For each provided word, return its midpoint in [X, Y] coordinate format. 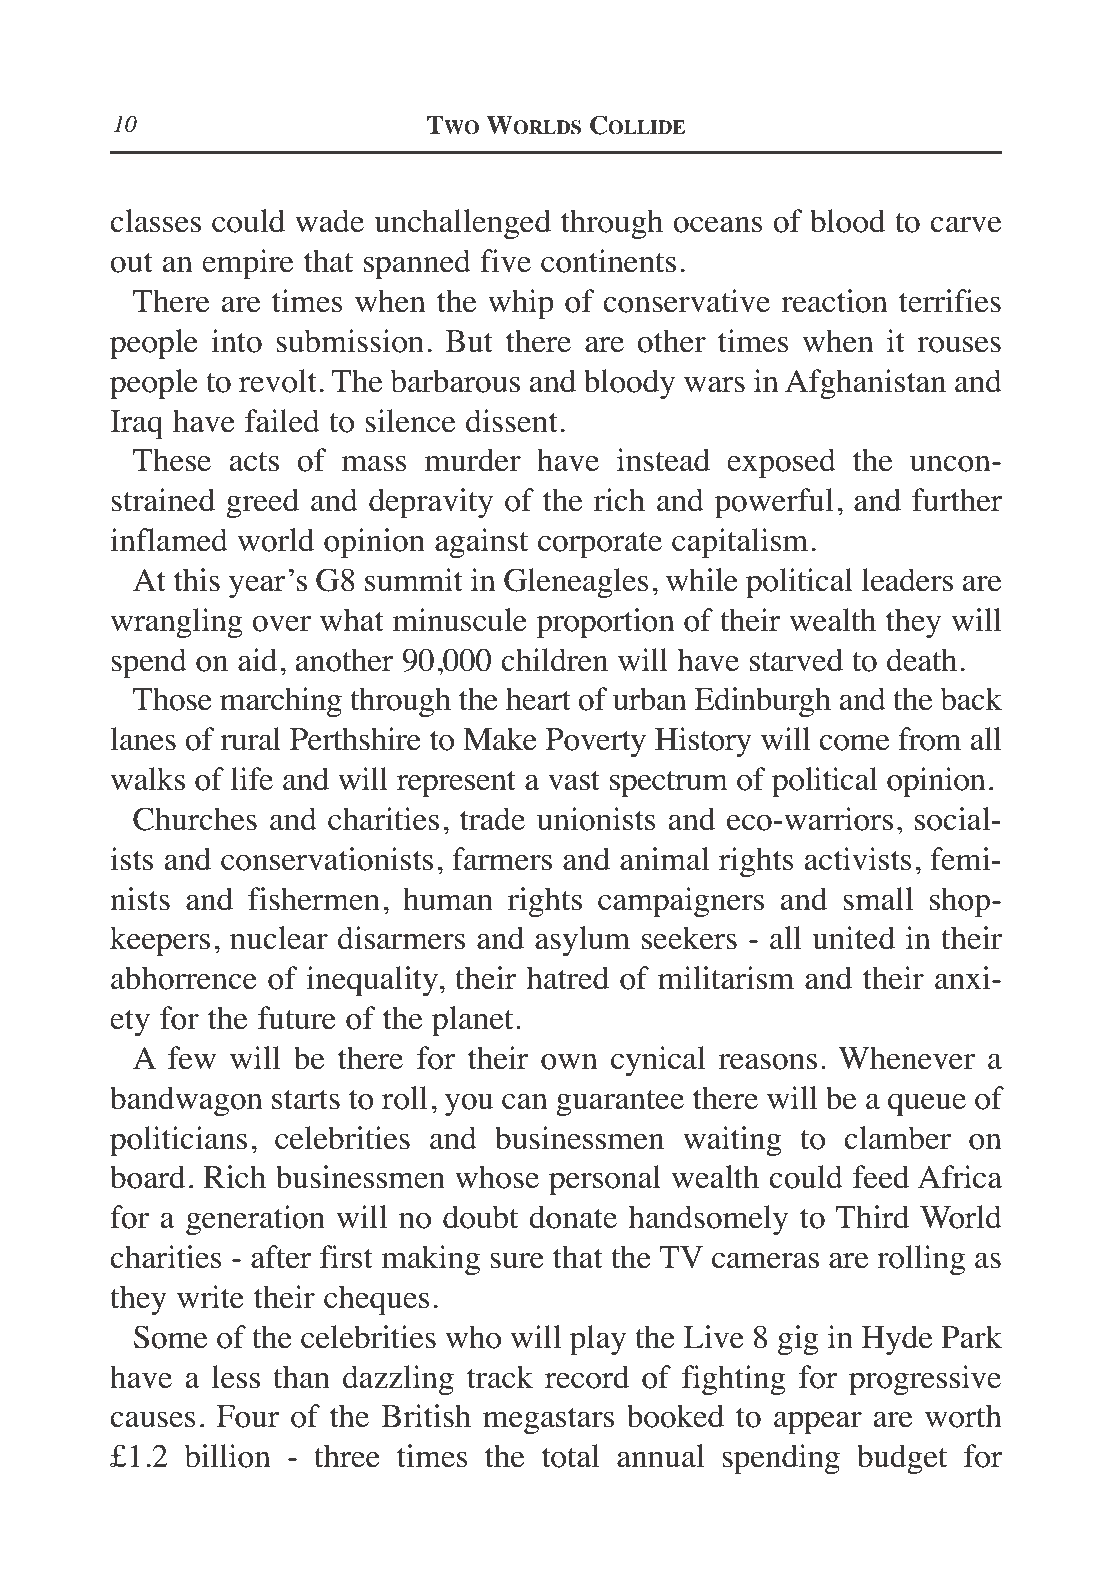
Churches [195, 819]
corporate [600, 545]
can [525, 1101]
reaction [834, 301]
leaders [907, 580]
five [505, 261]
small [878, 899]
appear [818, 1423]
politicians [178, 1141]
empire [247, 264]
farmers [502, 859]
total [571, 1456]
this [197, 580]
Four [248, 1416]
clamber [897, 1138]
